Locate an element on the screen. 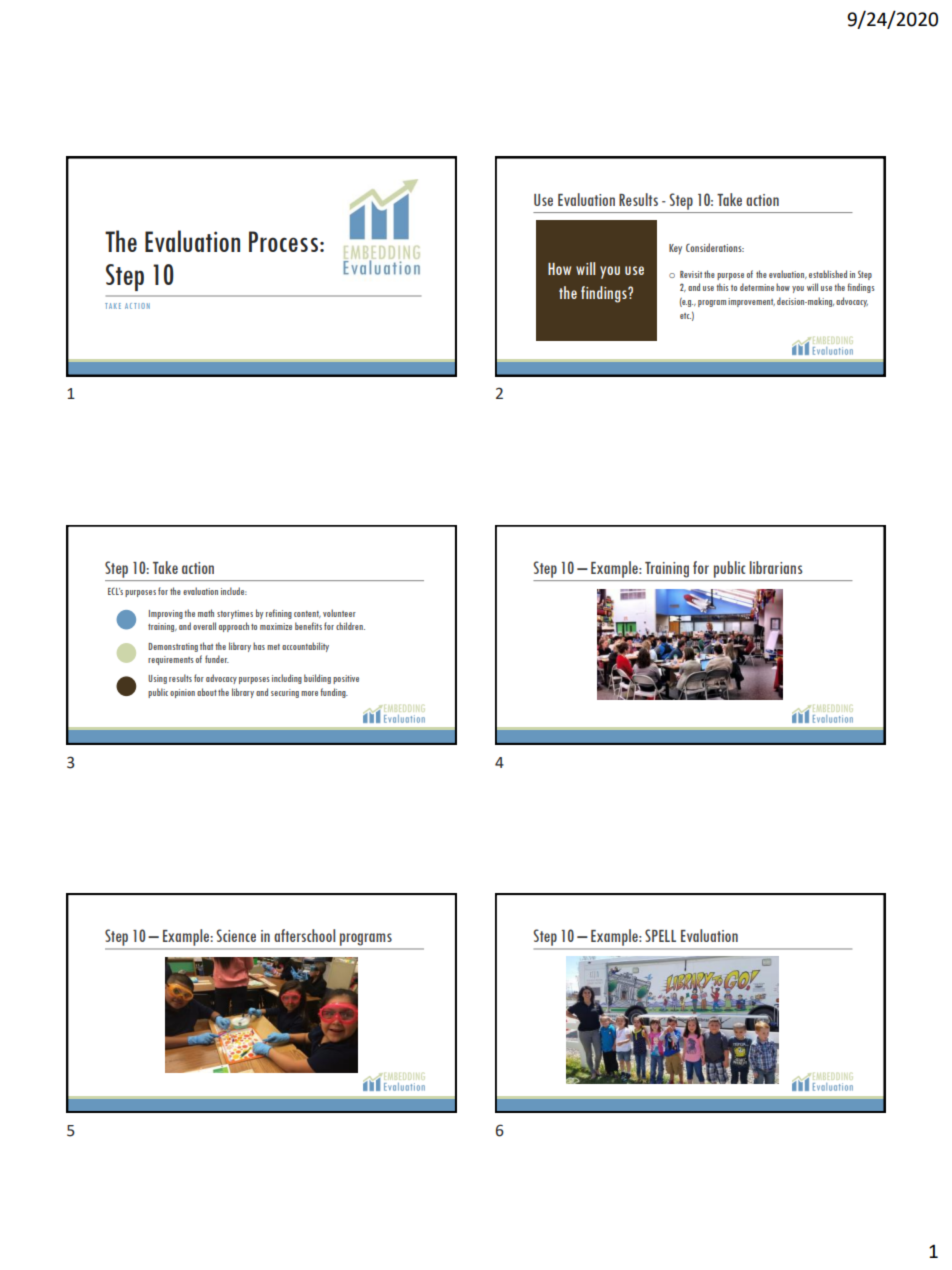  determine is located at coordinates (757, 287).
